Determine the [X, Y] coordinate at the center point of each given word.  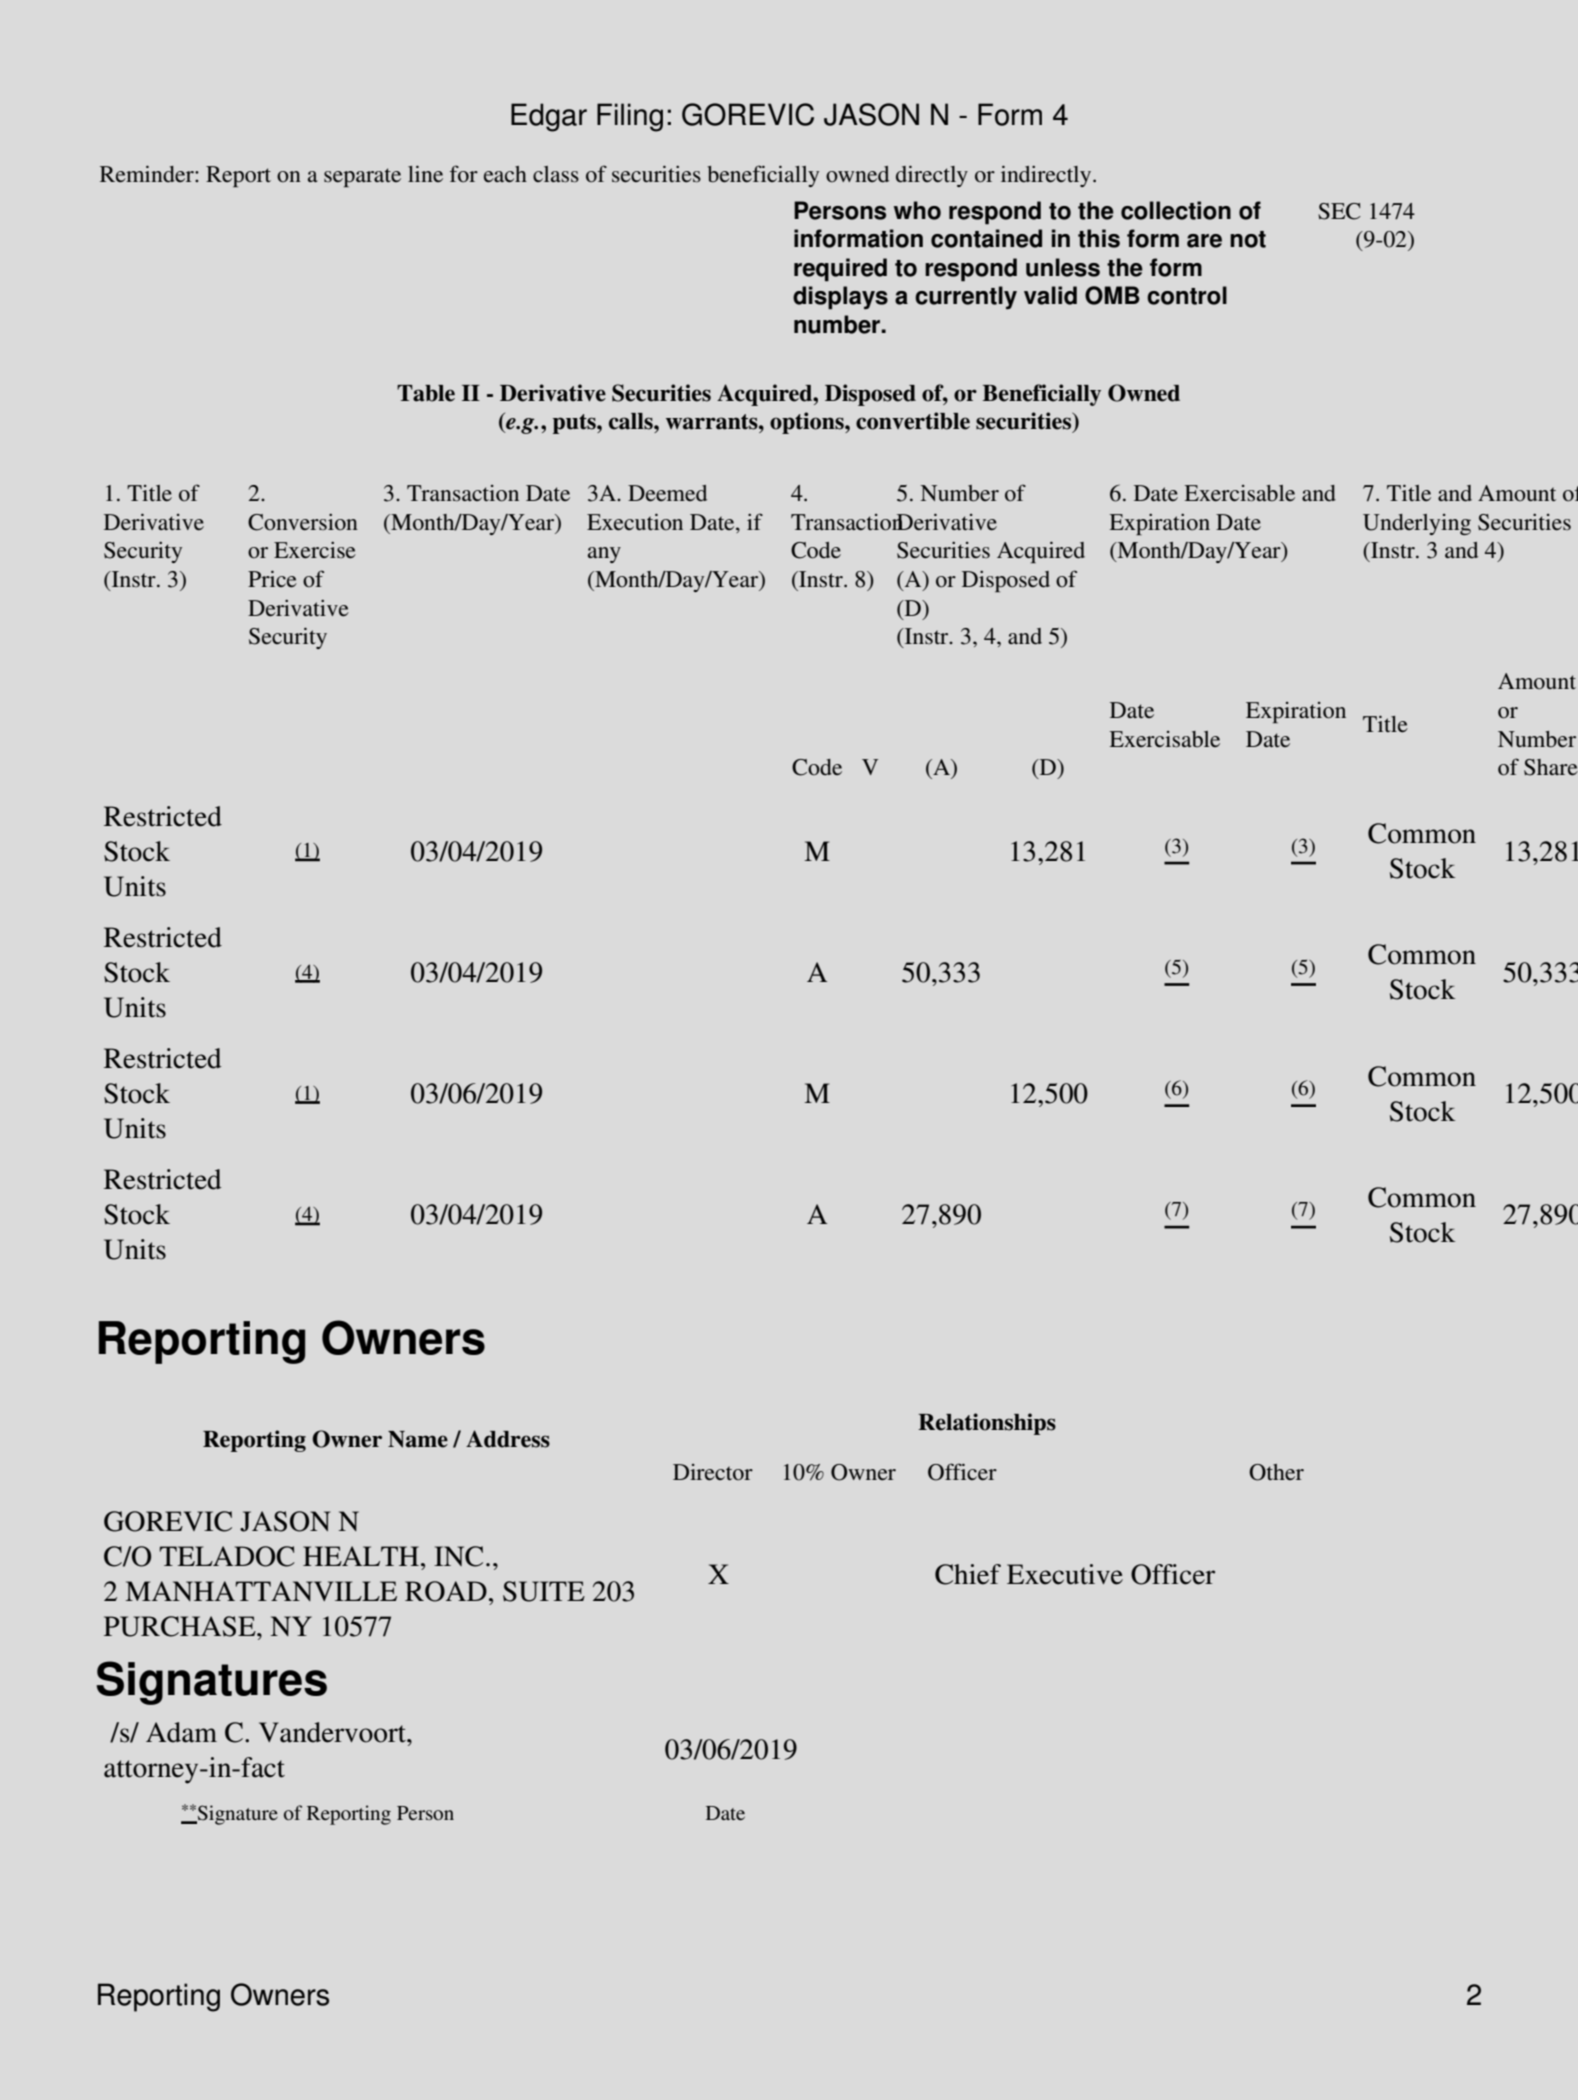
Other [1276, 1472]
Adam [181, 1732]
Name [418, 1439]
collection [1176, 210]
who [917, 210]
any [604, 555]
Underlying [1417, 524]
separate [362, 177]
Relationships [987, 1424]
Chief [968, 1574]
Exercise [315, 550]
